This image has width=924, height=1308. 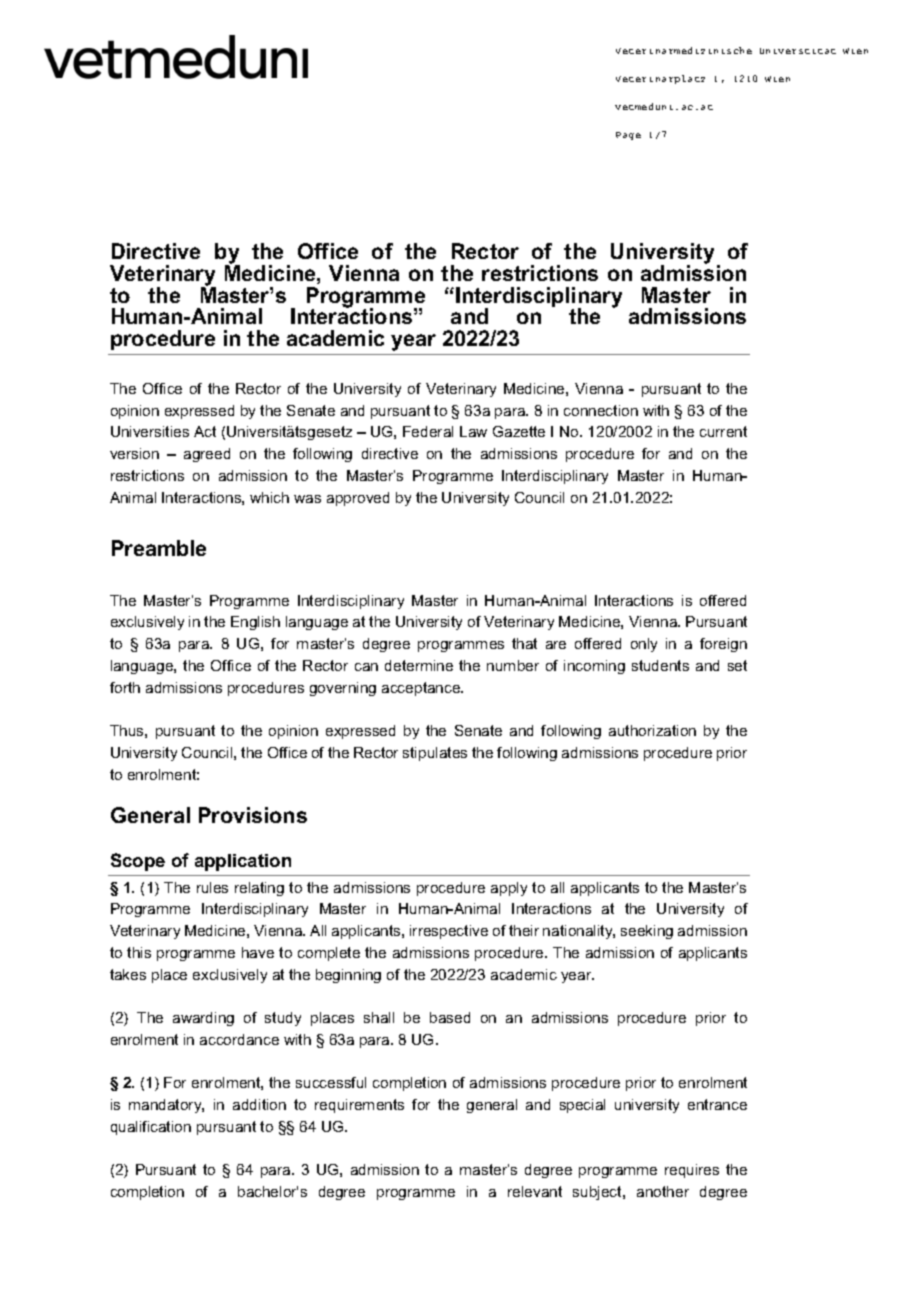 I want to click on rules, so click(x=212, y=887).
